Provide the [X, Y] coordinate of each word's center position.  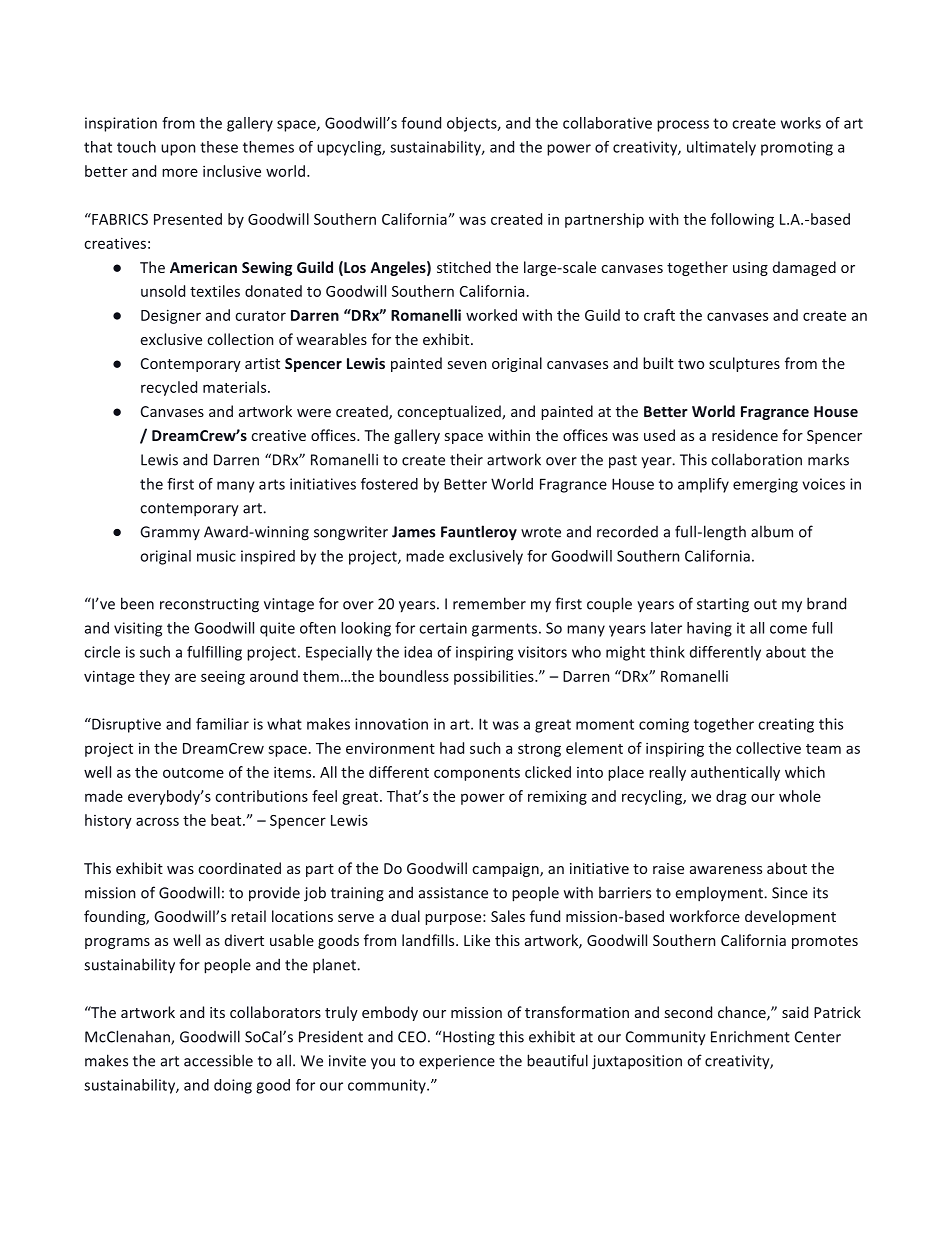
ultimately [721, 148]
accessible [218, 1060]
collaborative [607, 123]
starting [723, 605]
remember [489, 603]
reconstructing [209, 605]
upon [178, 150]
